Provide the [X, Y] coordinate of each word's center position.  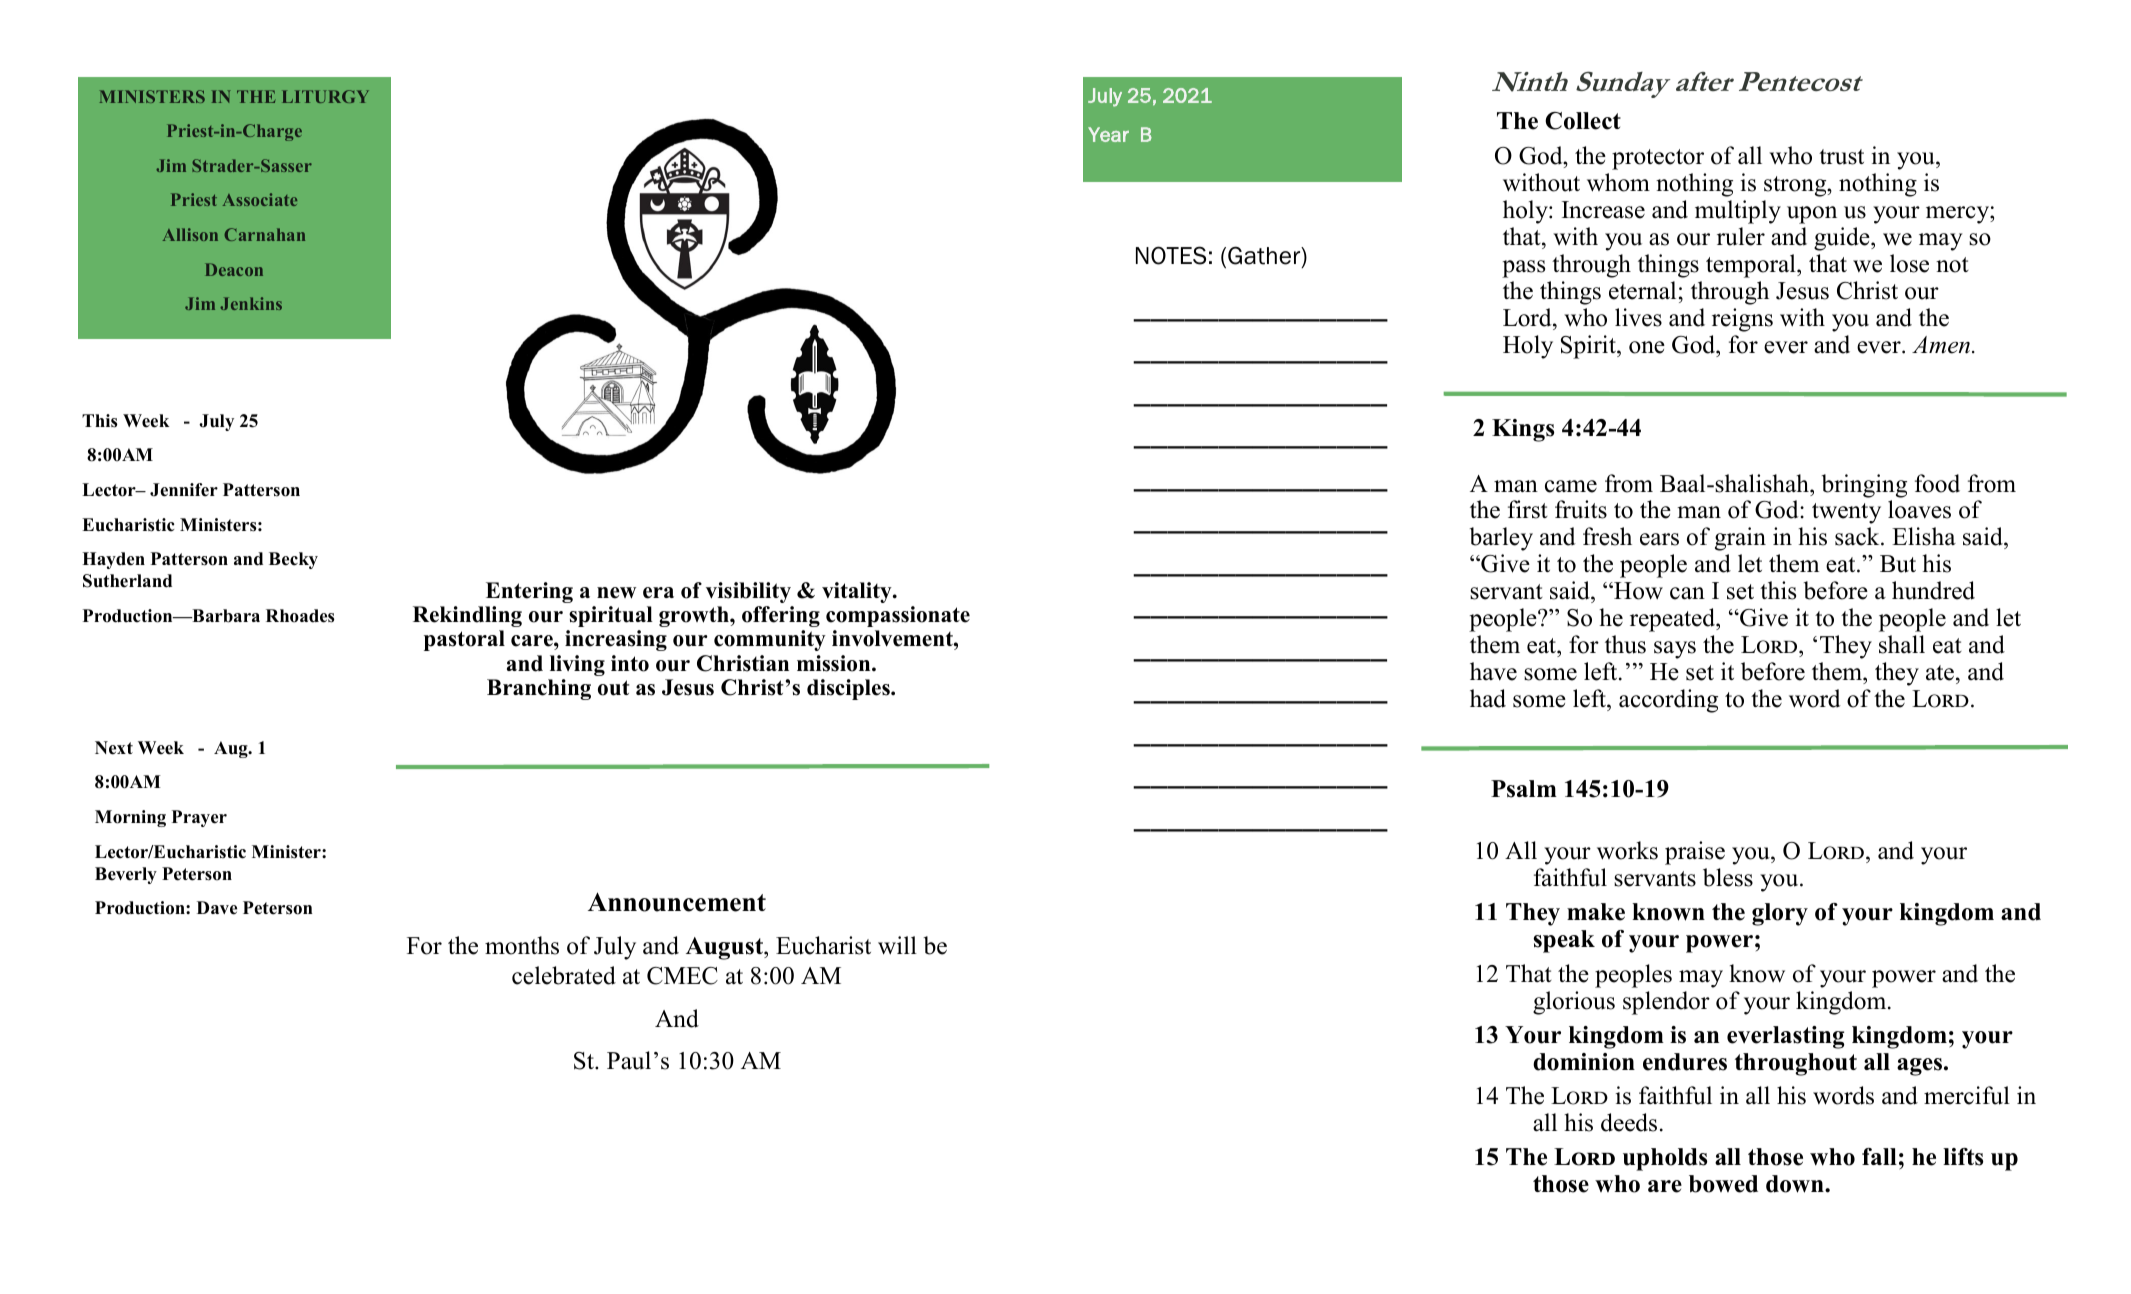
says [1675, 650]
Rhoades [300, 616]
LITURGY [325, 96]
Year [1108, 134]
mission [835, 663]
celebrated [564, 975]
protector [1658, 159]
